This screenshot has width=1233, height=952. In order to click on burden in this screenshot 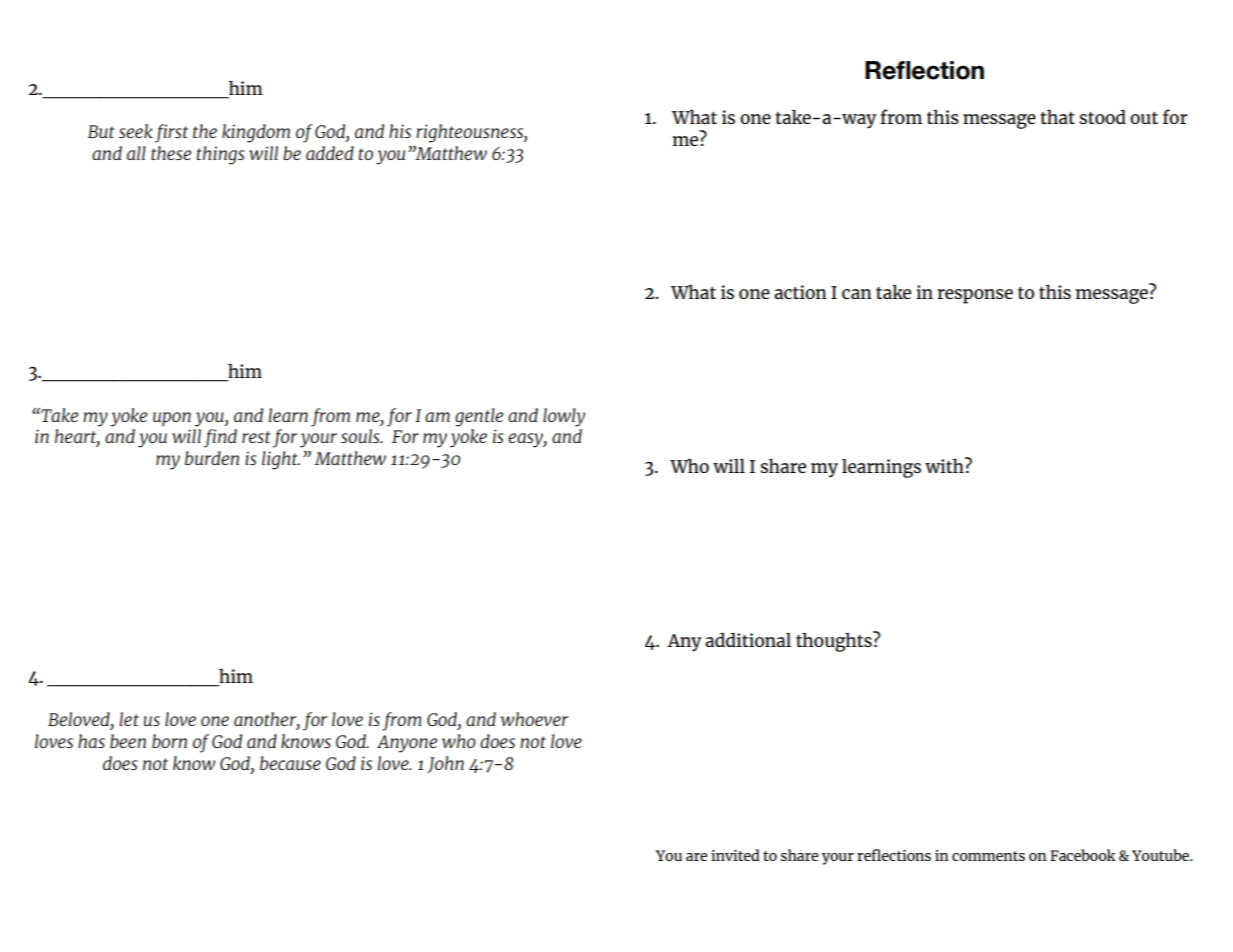, I will do `click(212, 458)`.
